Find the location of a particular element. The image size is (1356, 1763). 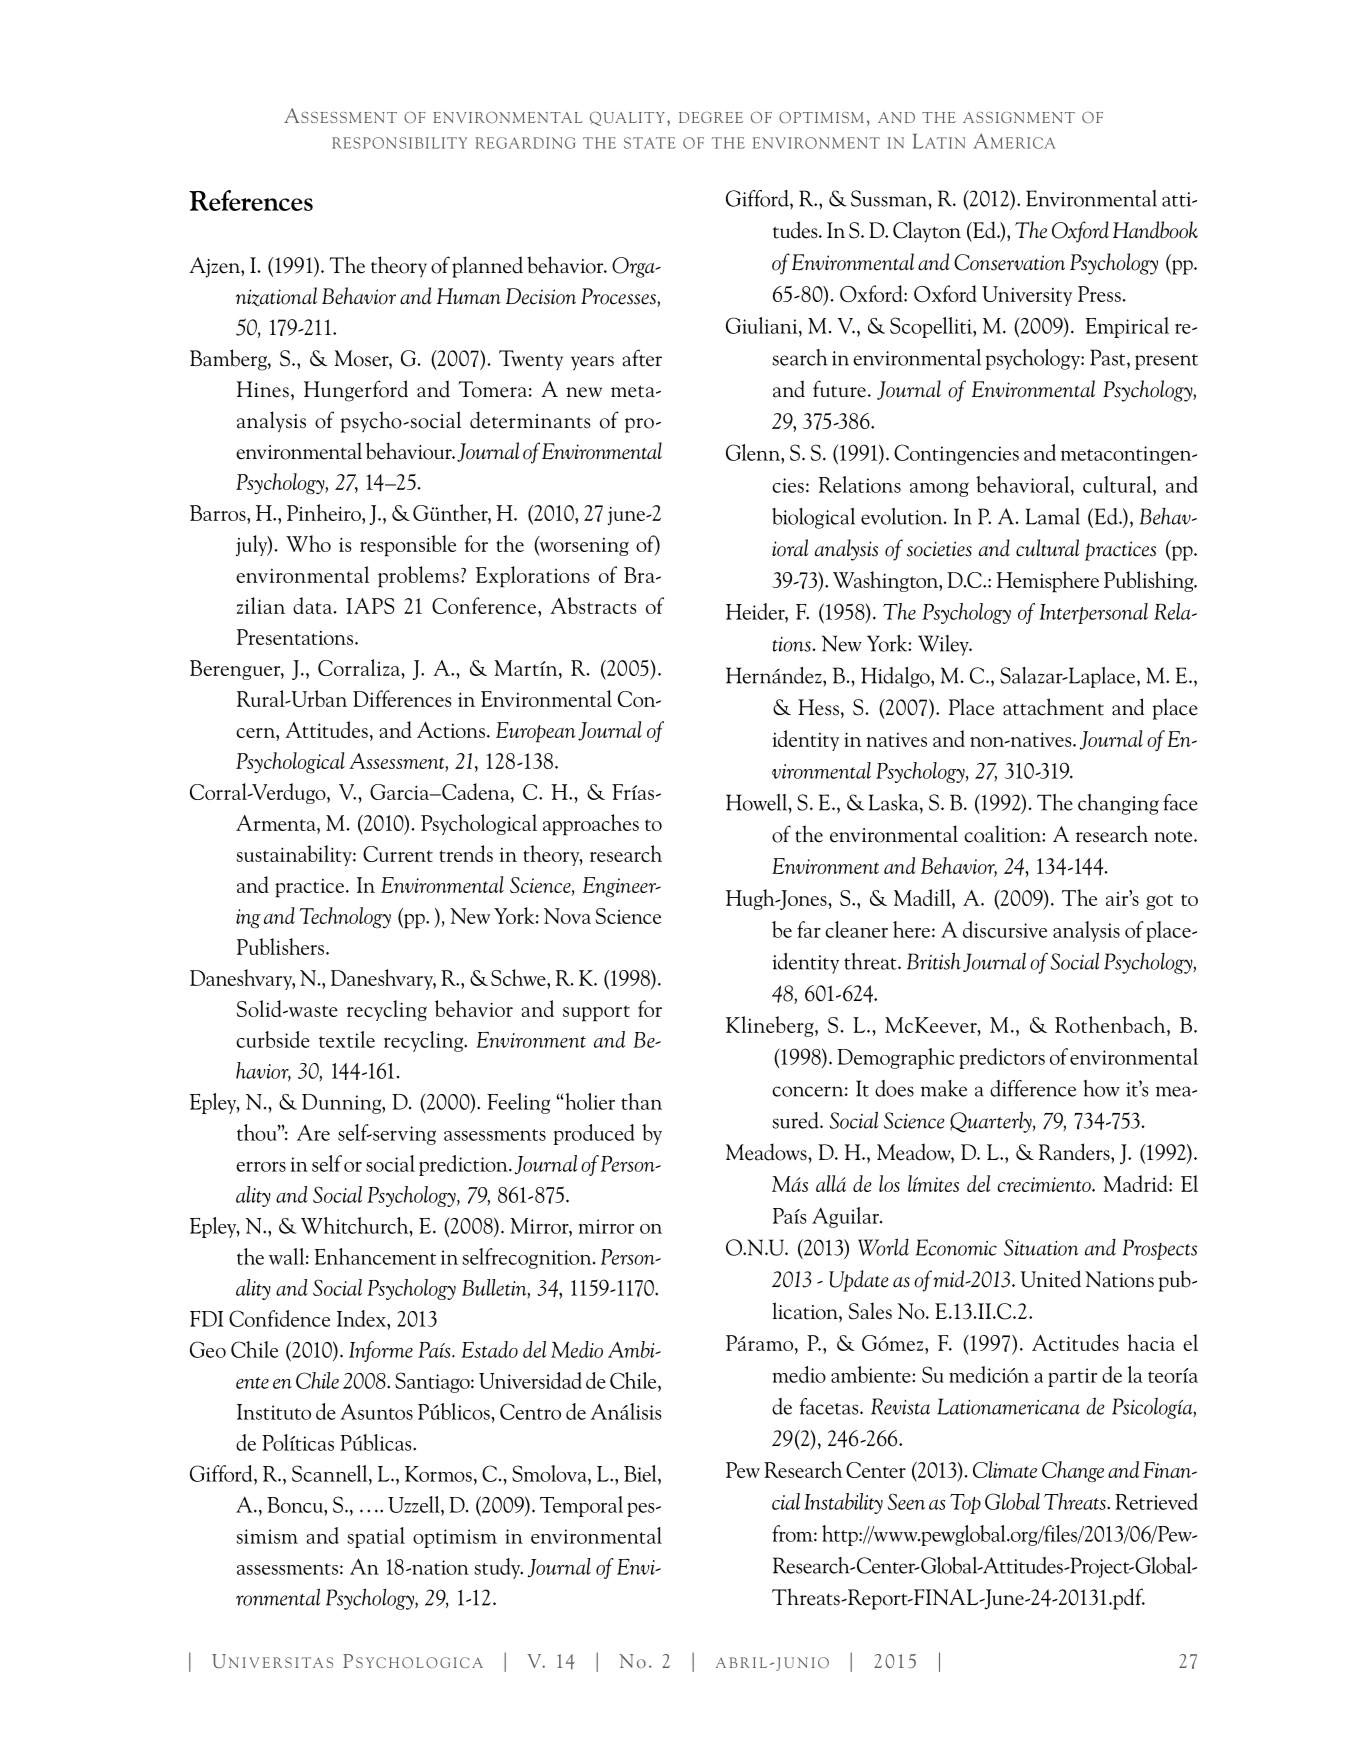

biological is located at coordinates (813, 518).
